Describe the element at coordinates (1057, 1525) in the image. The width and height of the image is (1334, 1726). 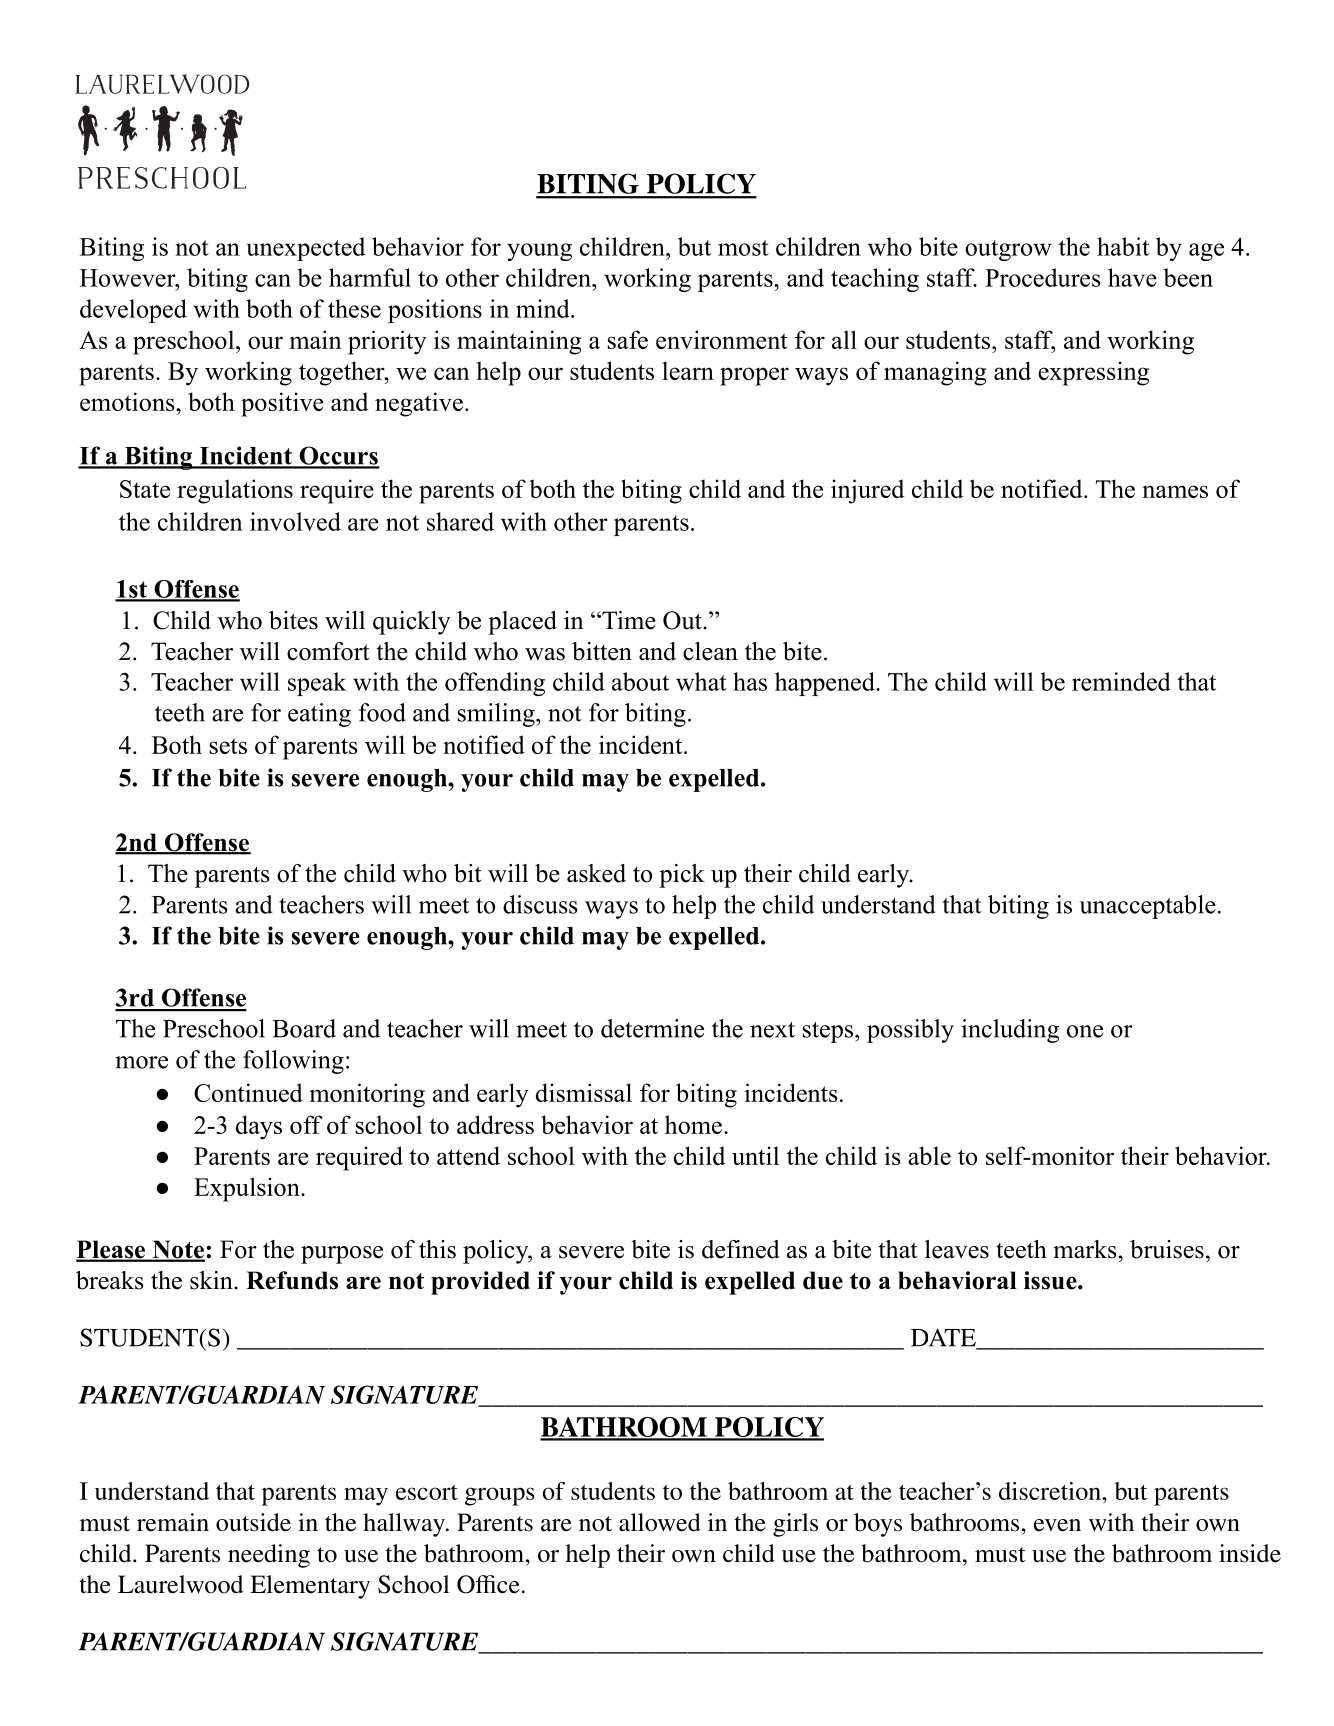
I see `even` at that location.
